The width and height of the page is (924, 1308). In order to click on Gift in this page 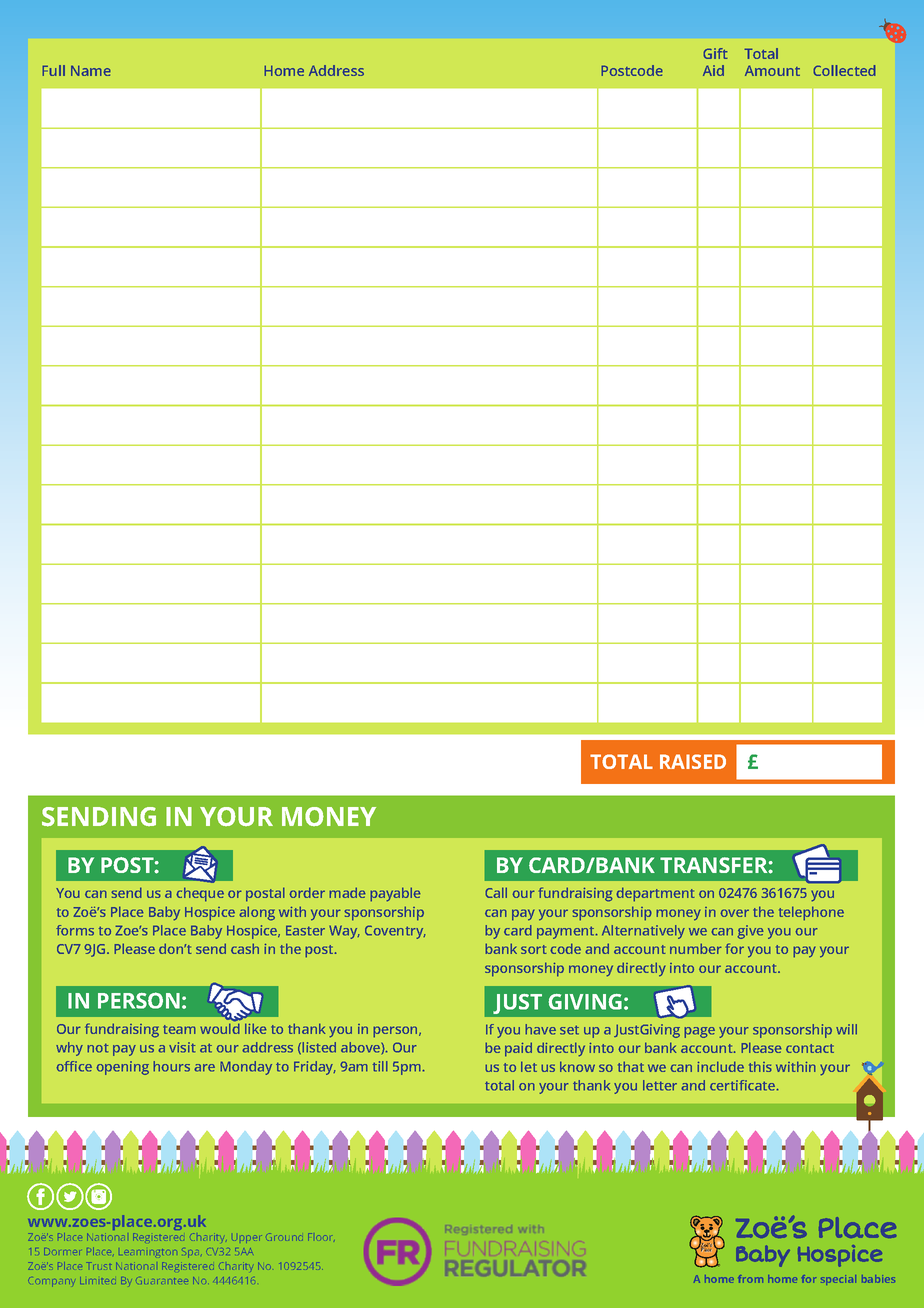, I will do `click(715, 53)`.
